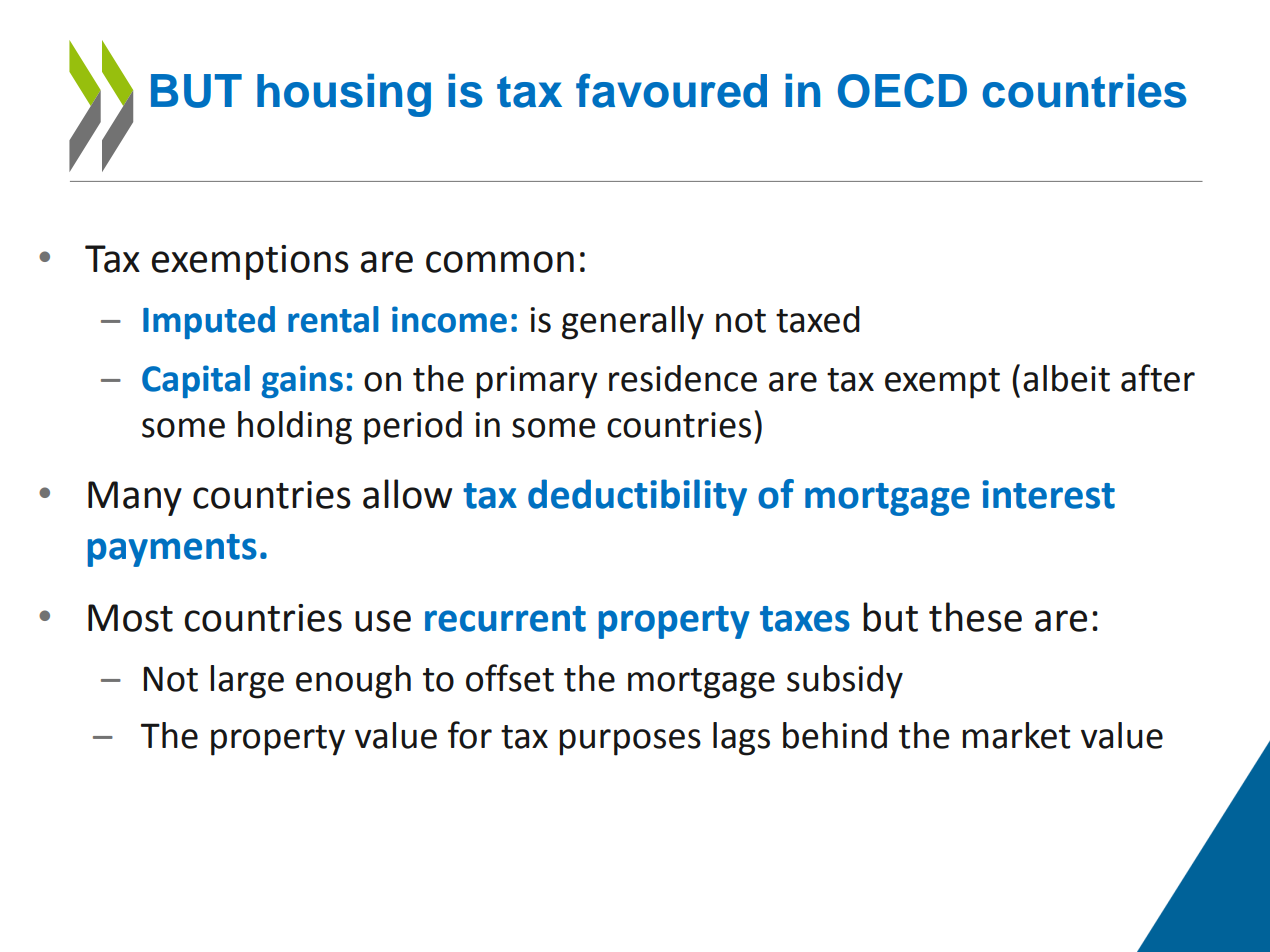 Image resolution: width=1270 pixels, height=952 pixels. What do you see at coordinates (135, 498) in the image?
I see `Many` at bounding box center [135, 498].
